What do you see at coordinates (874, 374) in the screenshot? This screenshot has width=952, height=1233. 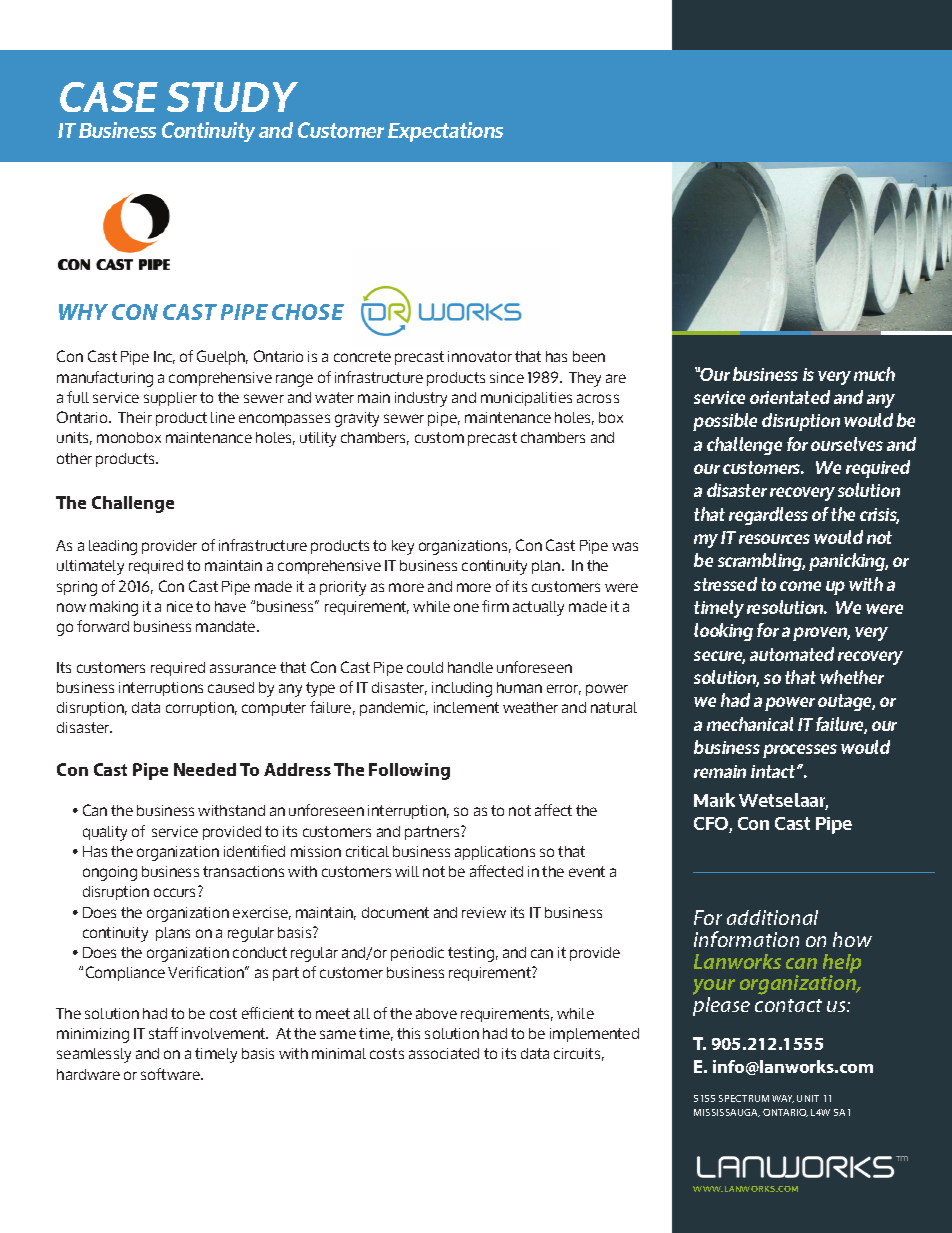 I see `much` at bounding box center [874, 374].
